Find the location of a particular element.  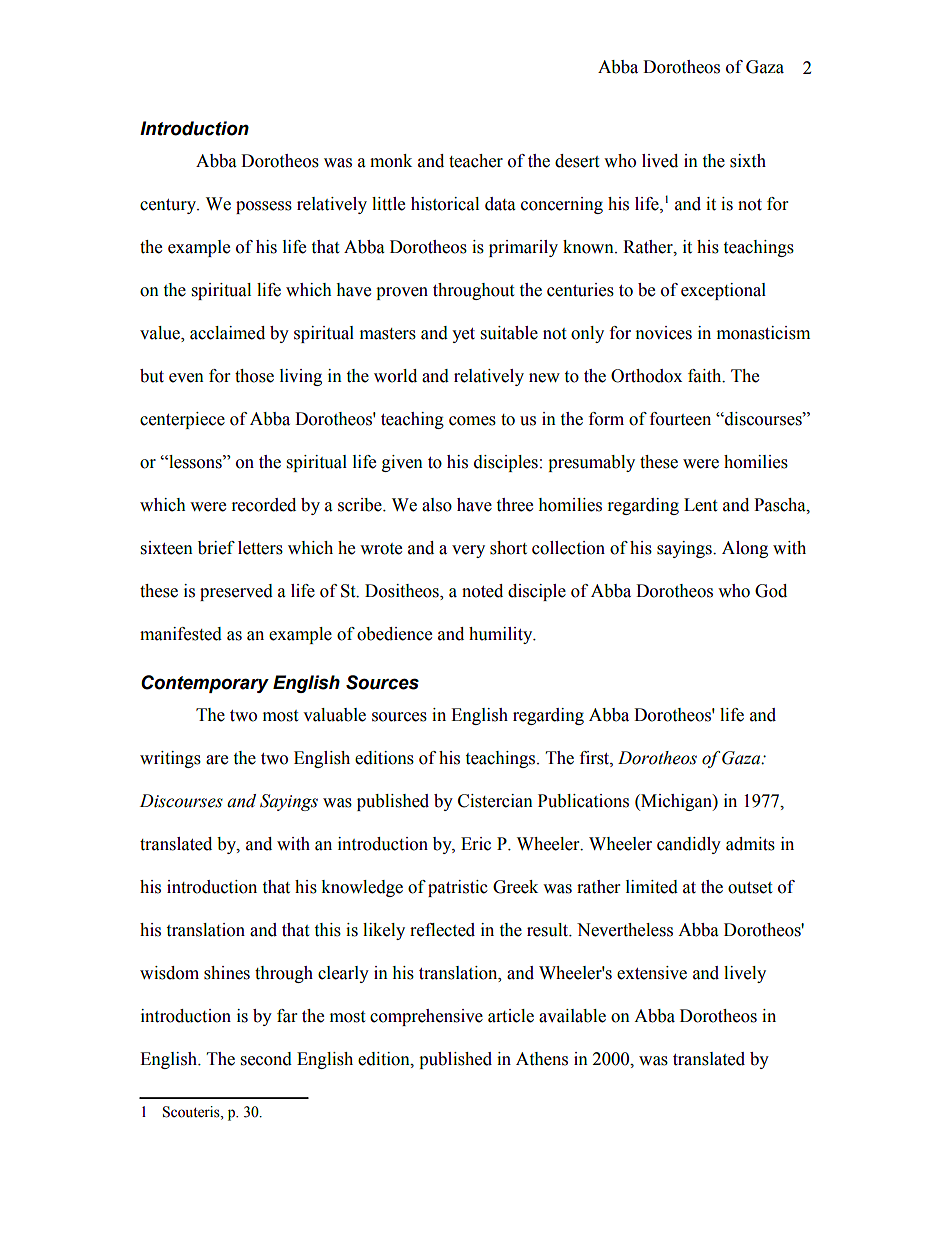

Eric is located at coordinates (476, 844).
